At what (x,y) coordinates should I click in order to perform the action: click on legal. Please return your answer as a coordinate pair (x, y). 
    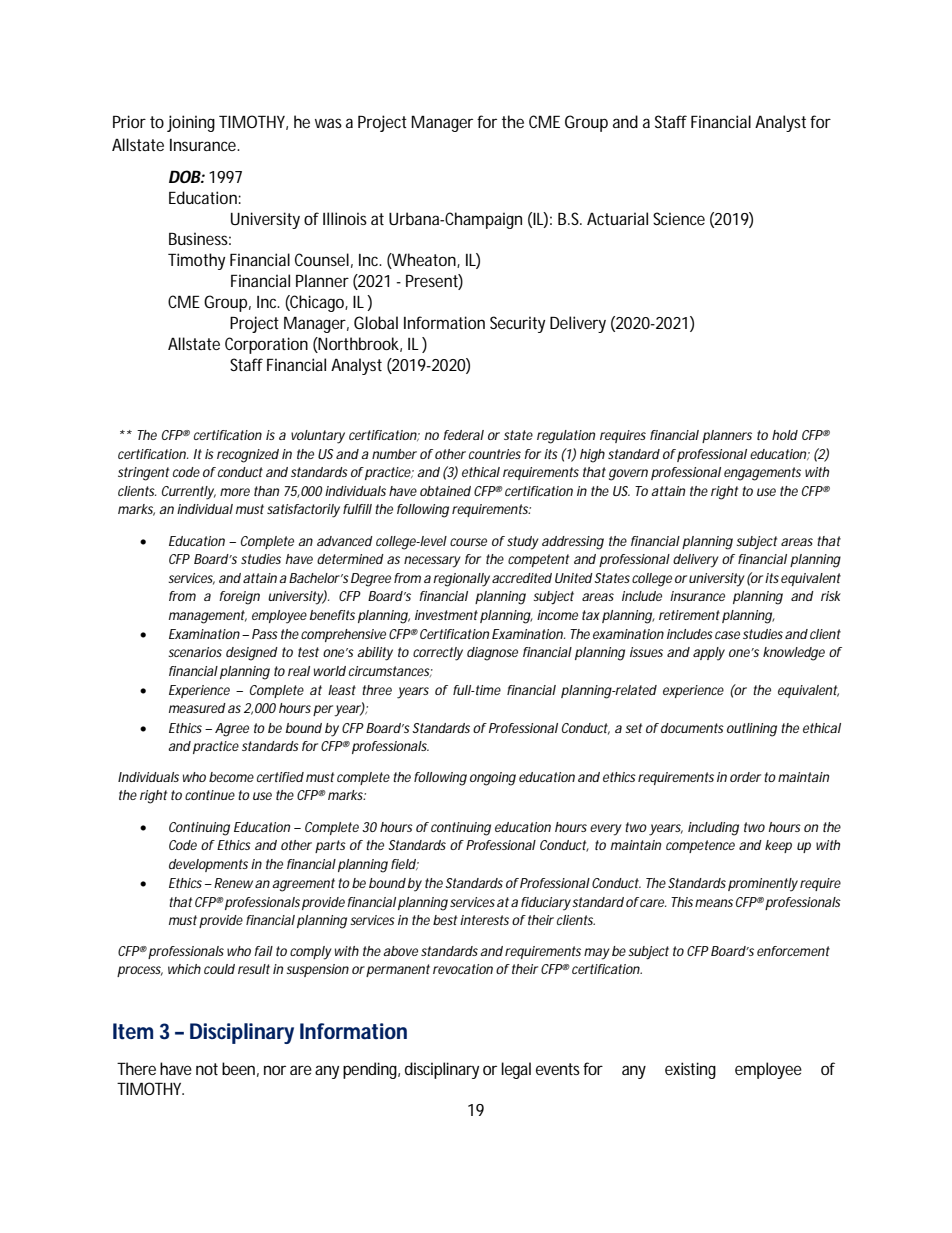
    Looking at the image, I should click on (516, 1070).
